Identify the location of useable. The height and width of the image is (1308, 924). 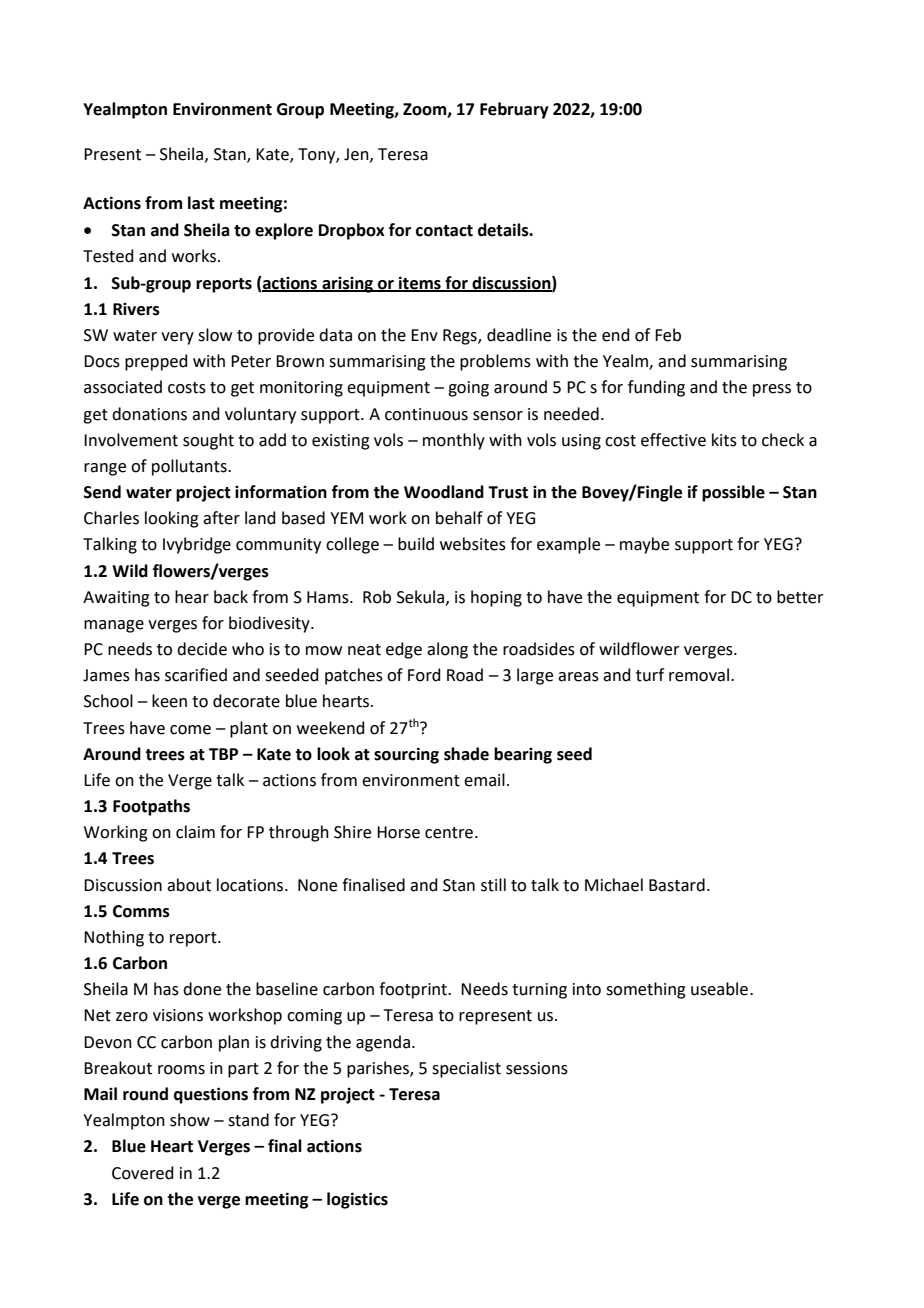
(719, 989).
